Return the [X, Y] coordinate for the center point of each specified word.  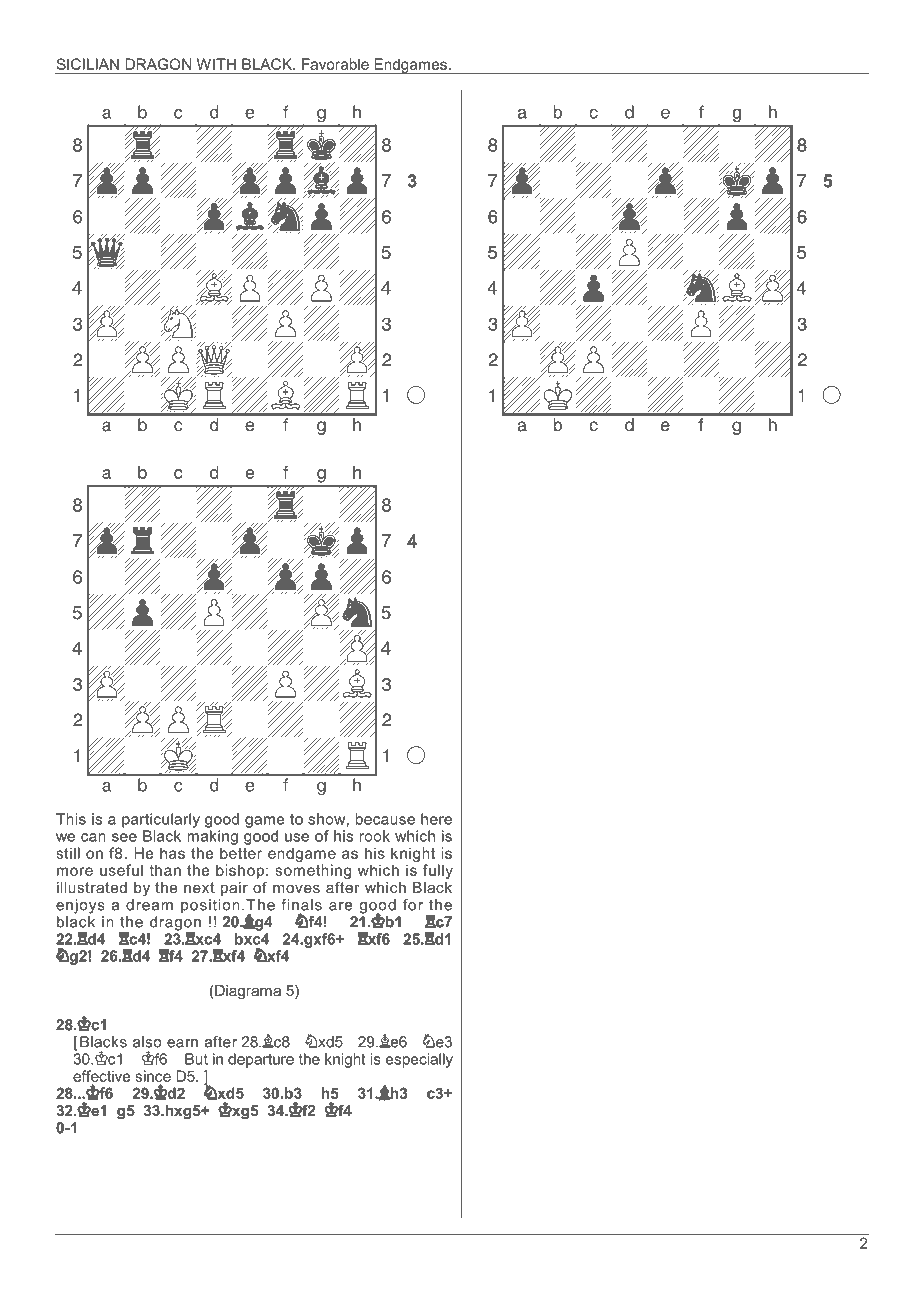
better [241, 853]
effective [101, 1076]
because [385, 819]
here [436, 819]
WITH [216, 64]
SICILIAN [87, 64]
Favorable [335, 64]
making [212, 837]
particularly [161, 820]
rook [374, 836]
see [124, 837]
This [71, 819]
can [93, 837]
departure [261, 1060]
